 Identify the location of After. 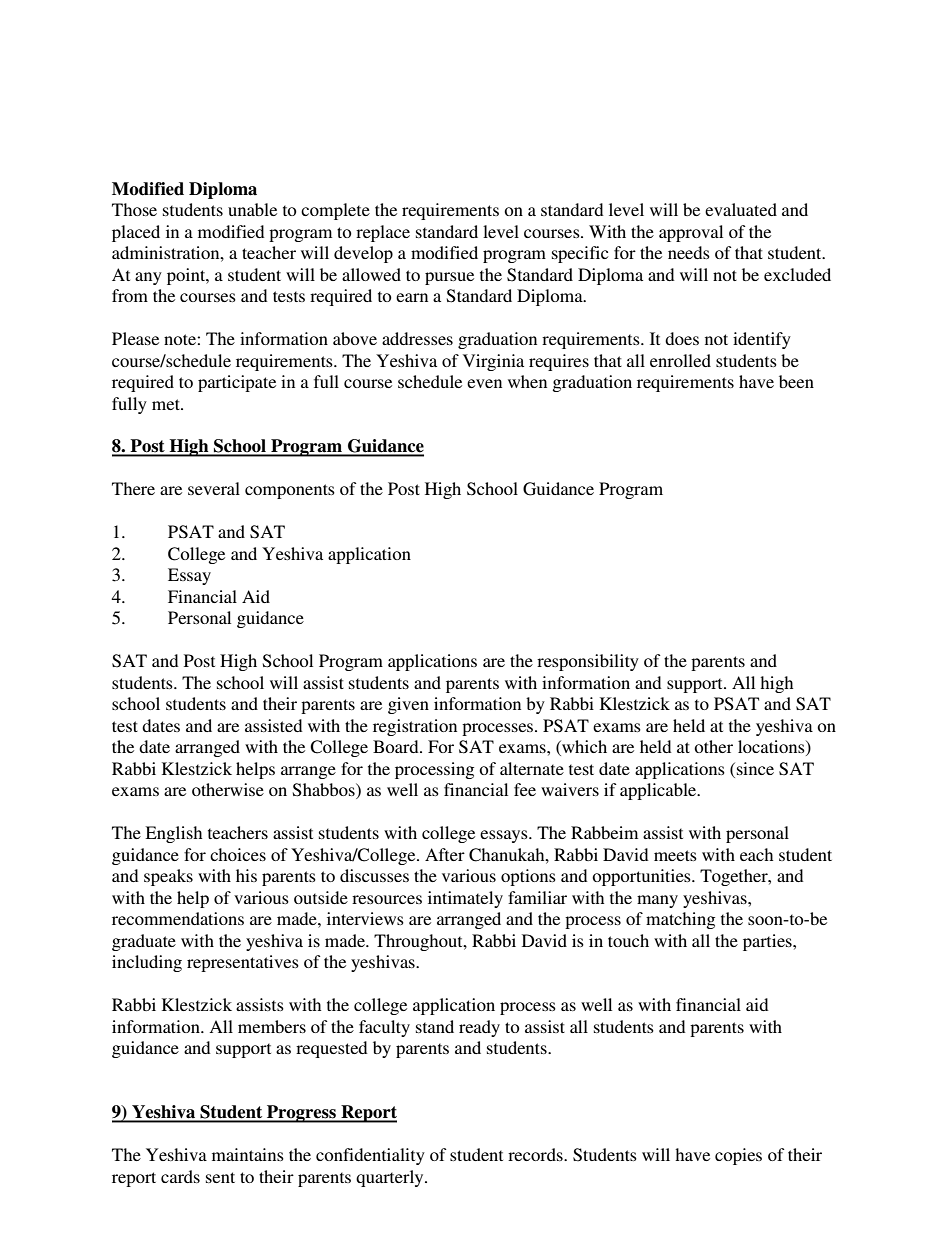
(445, 854).
